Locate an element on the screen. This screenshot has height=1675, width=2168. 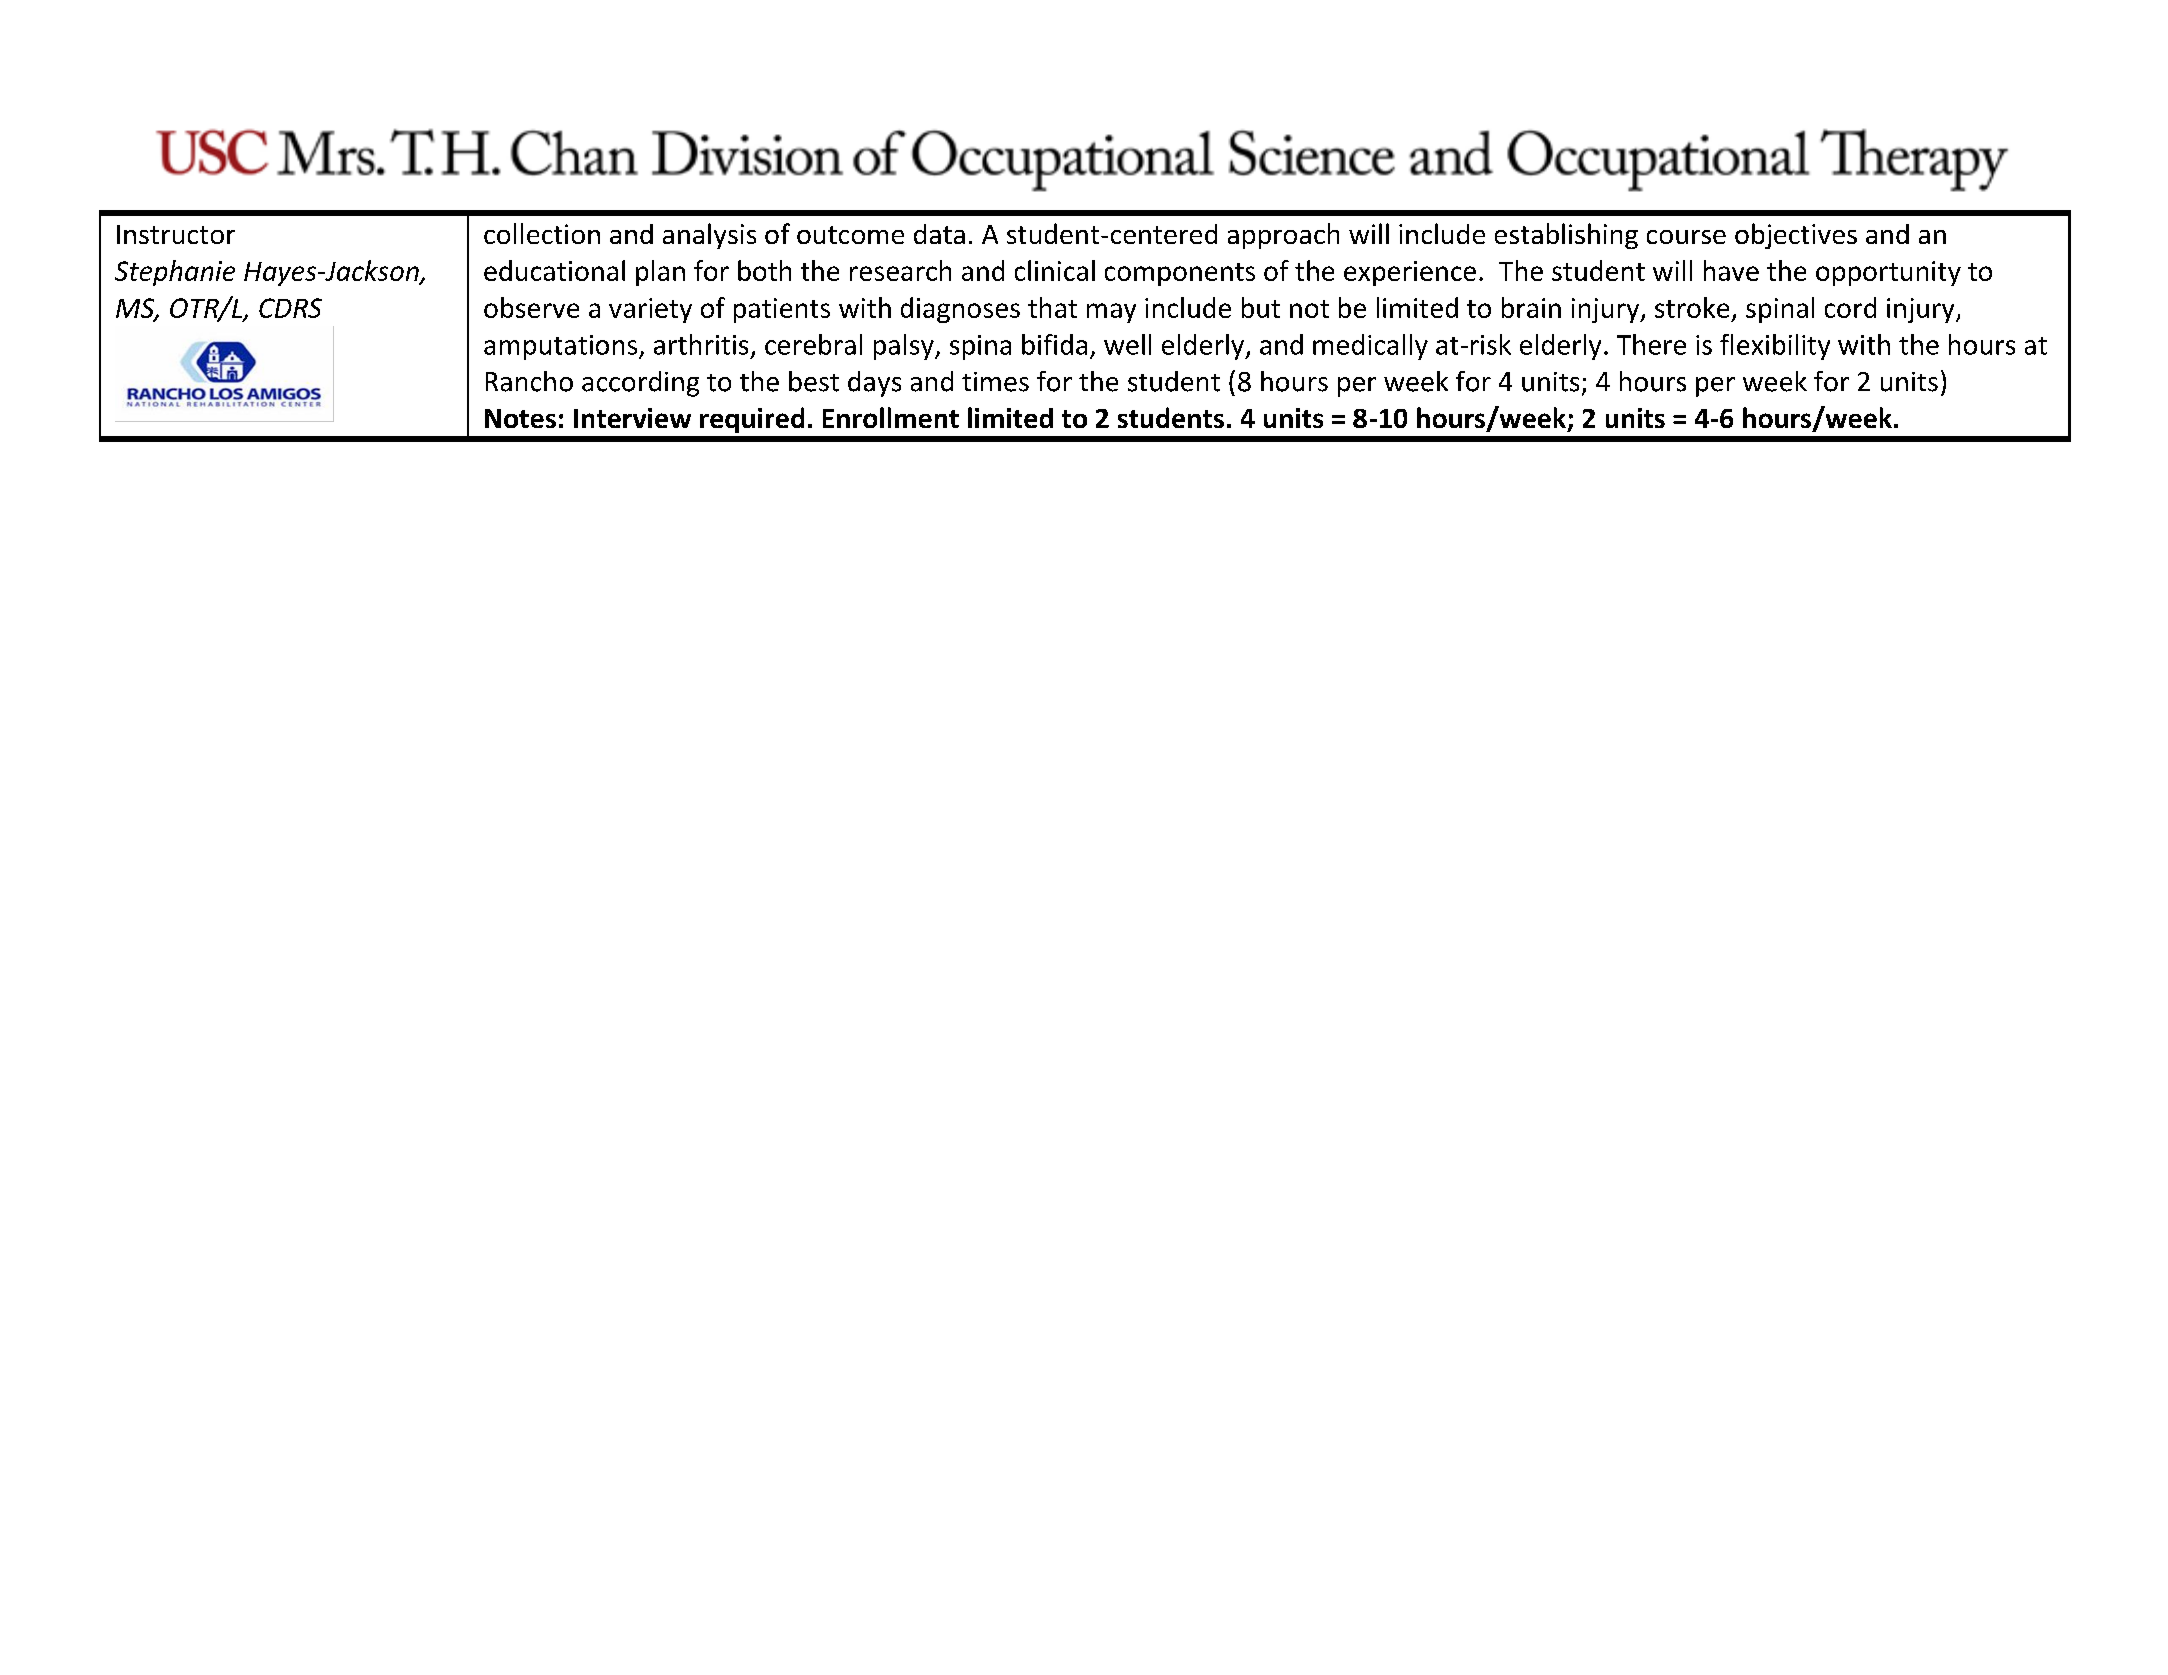
data is located at coordinates (939, 234).
